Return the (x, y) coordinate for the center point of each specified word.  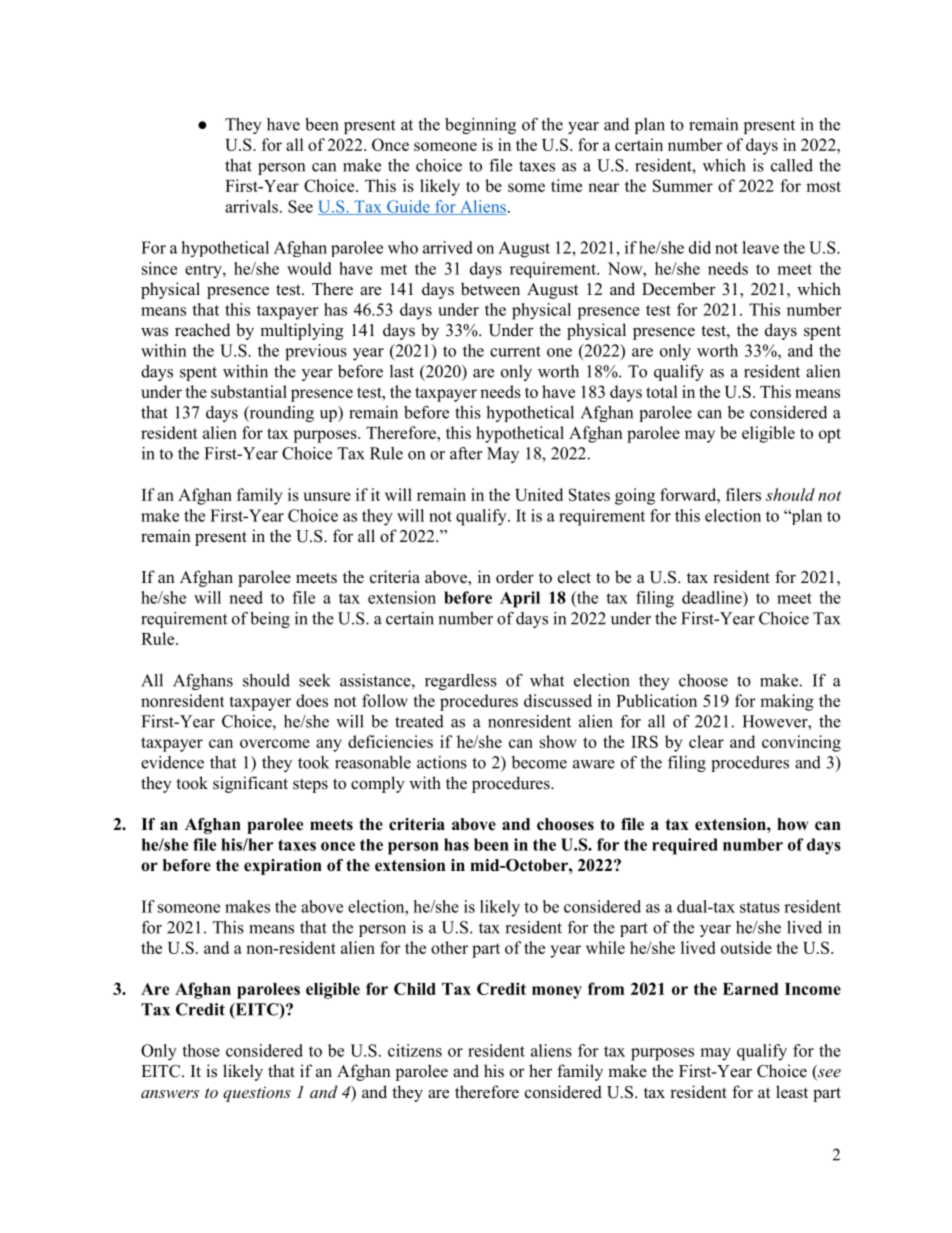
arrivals (251, 206)
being (270, 620)
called (792, 165)
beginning (480, 126)
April (520, 599)
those (201, 1050)
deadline (713, 597)
